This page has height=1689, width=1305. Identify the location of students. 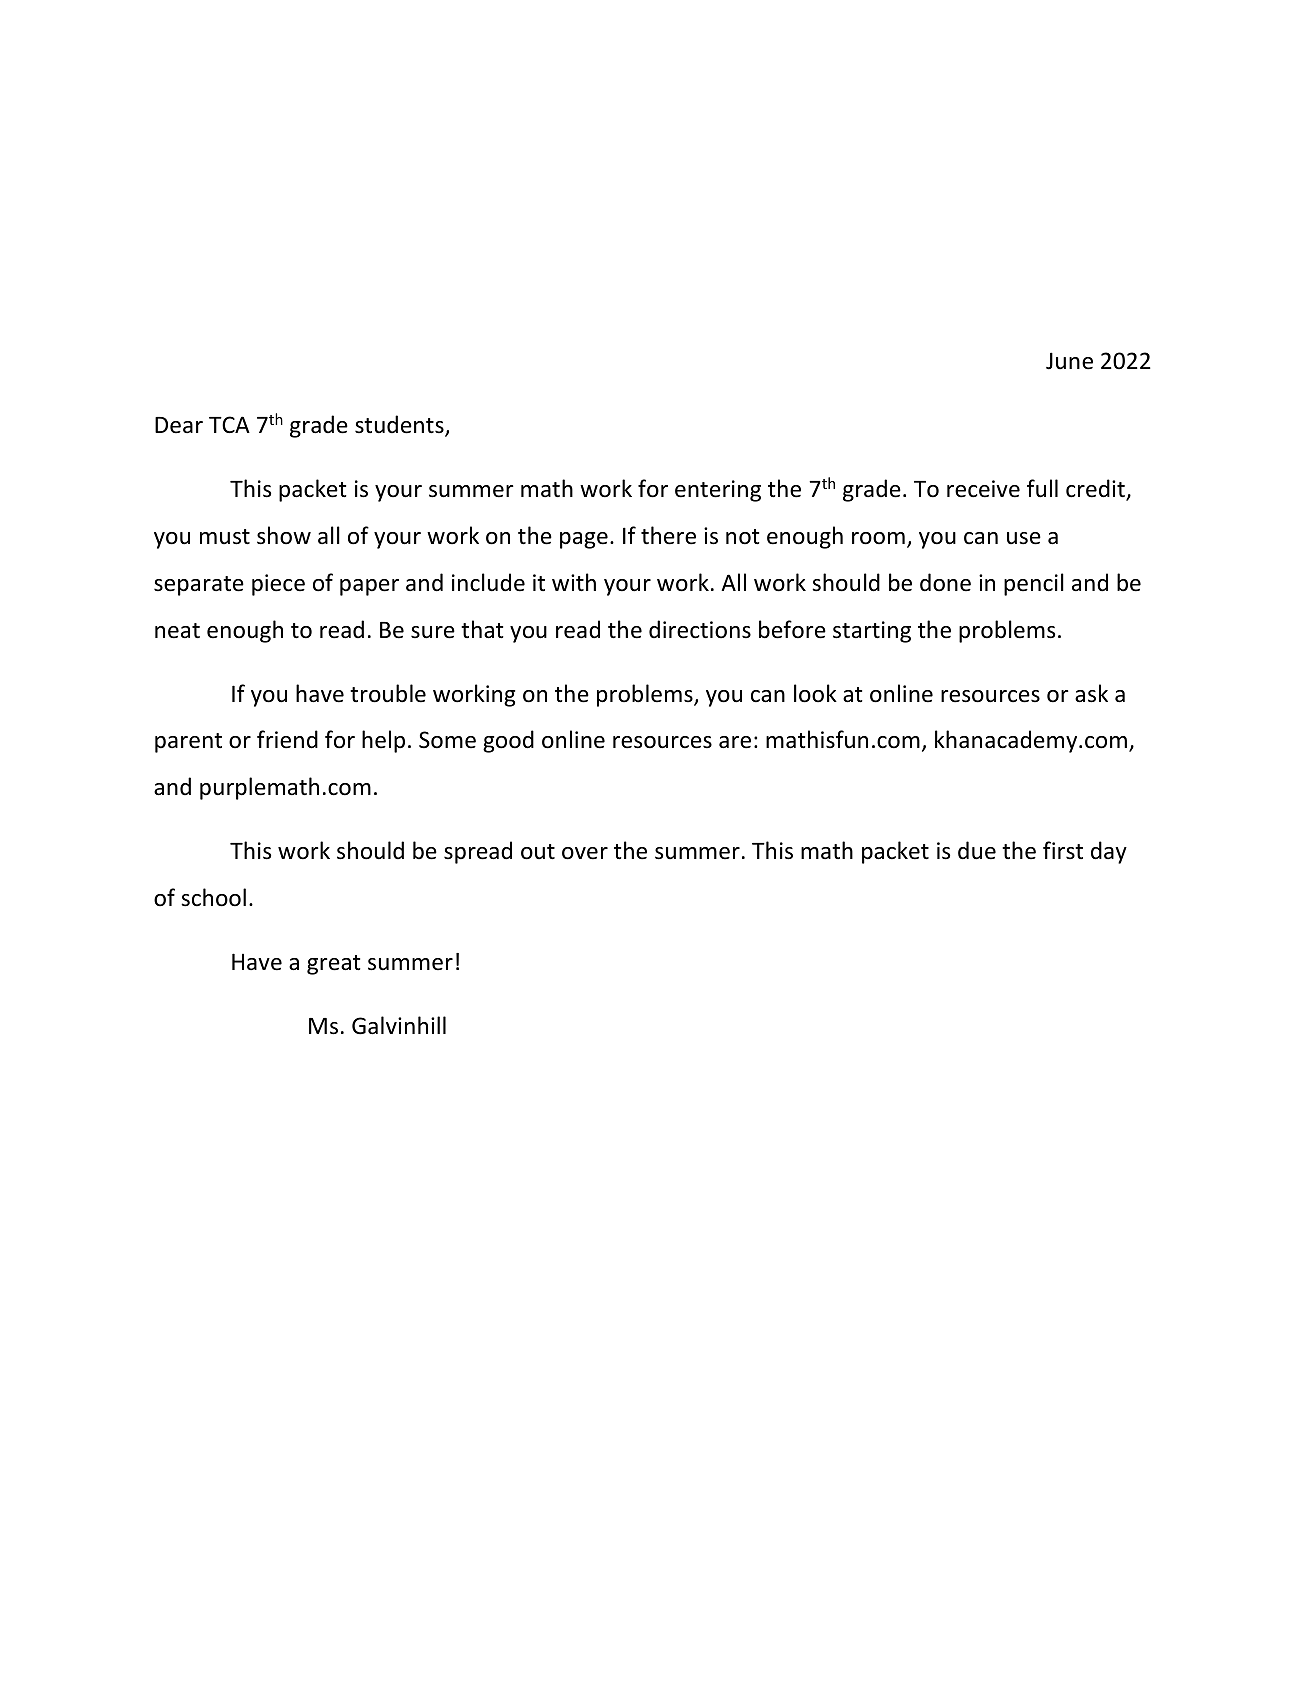
(400, 425).
